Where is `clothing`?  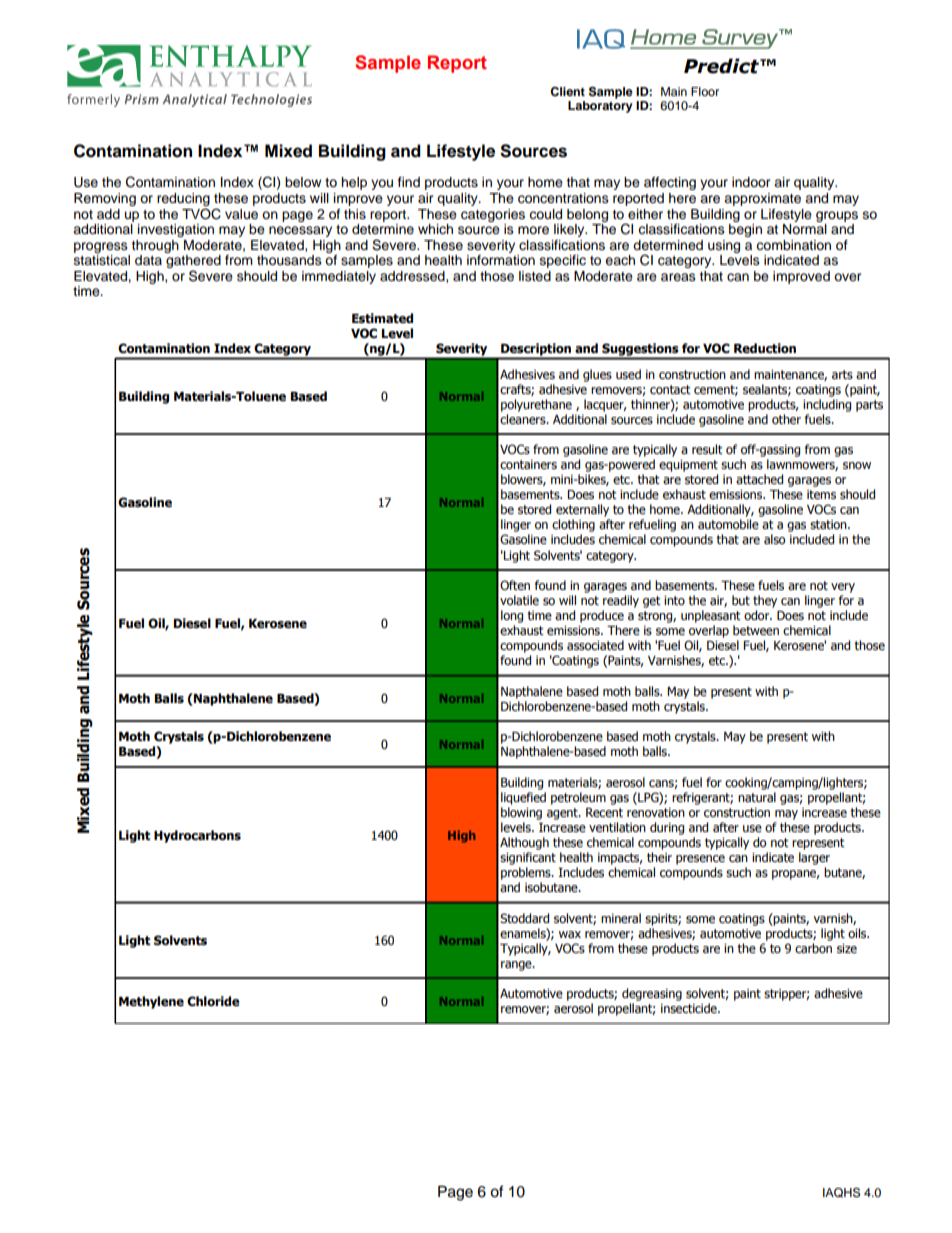 clothing is located at coordinates (573, 527).
